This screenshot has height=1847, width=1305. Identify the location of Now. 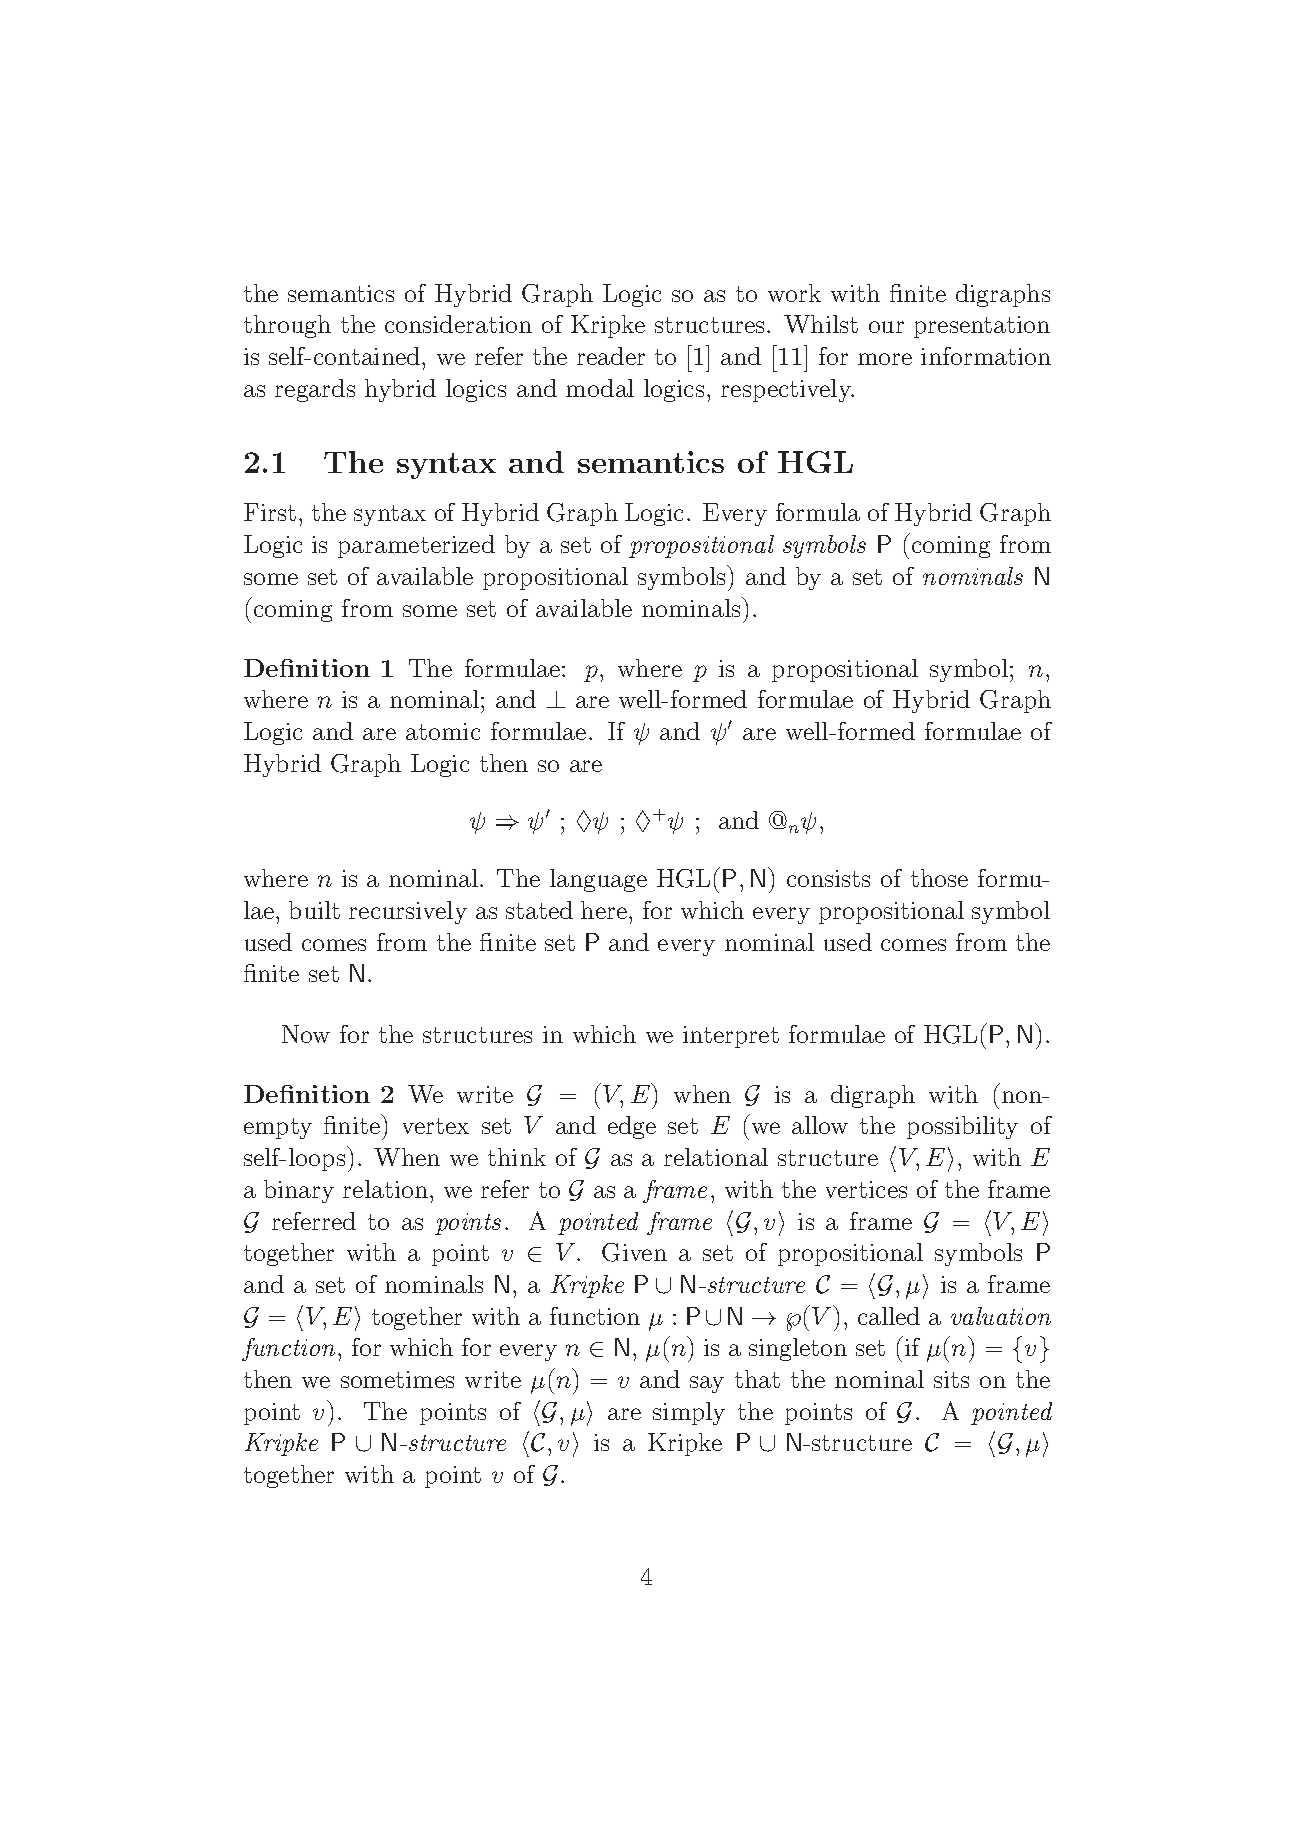
(306, 1034).
